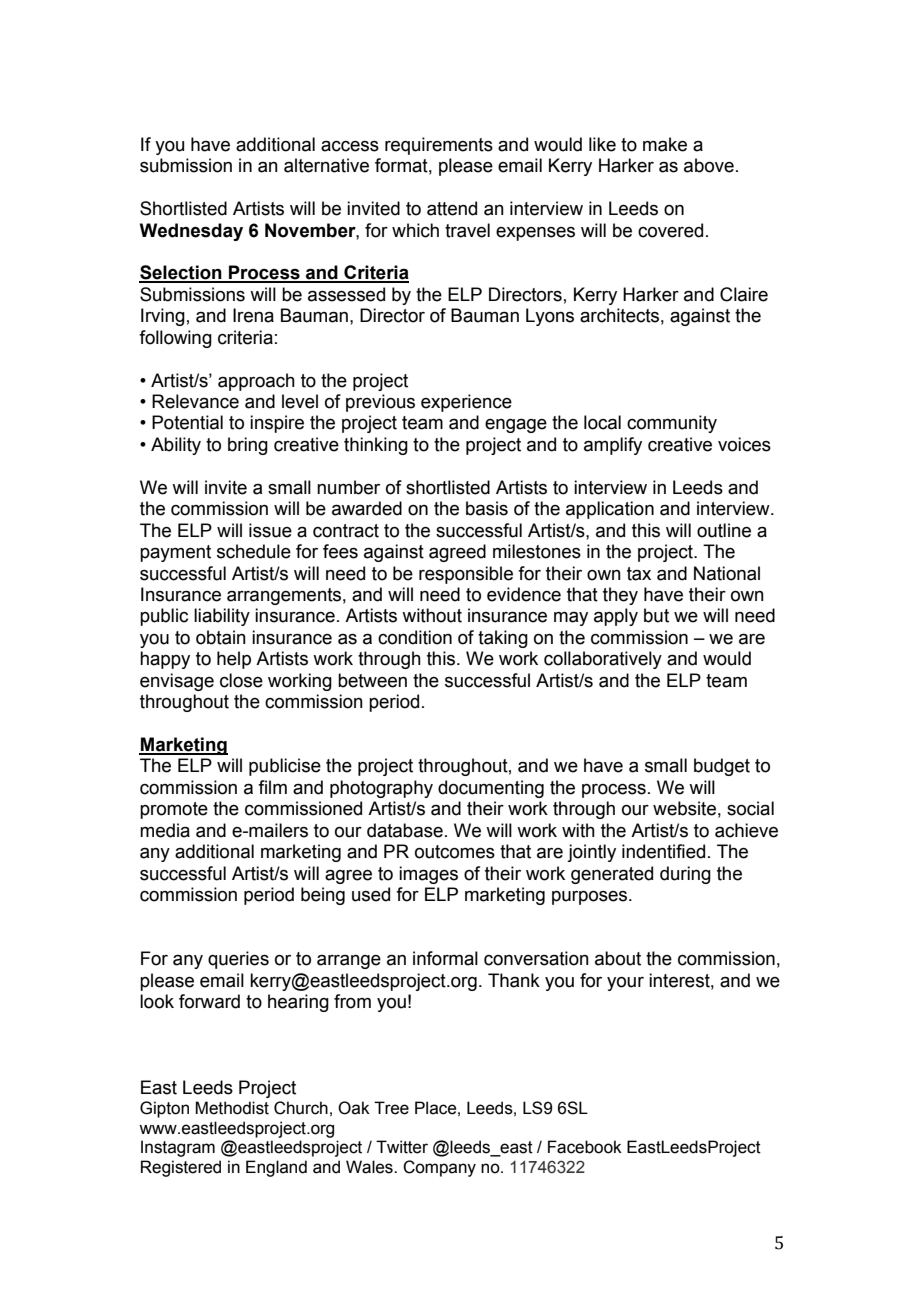  Describe the element at coordinates (428, 875) in the screenshot. I see `images` at that location.
